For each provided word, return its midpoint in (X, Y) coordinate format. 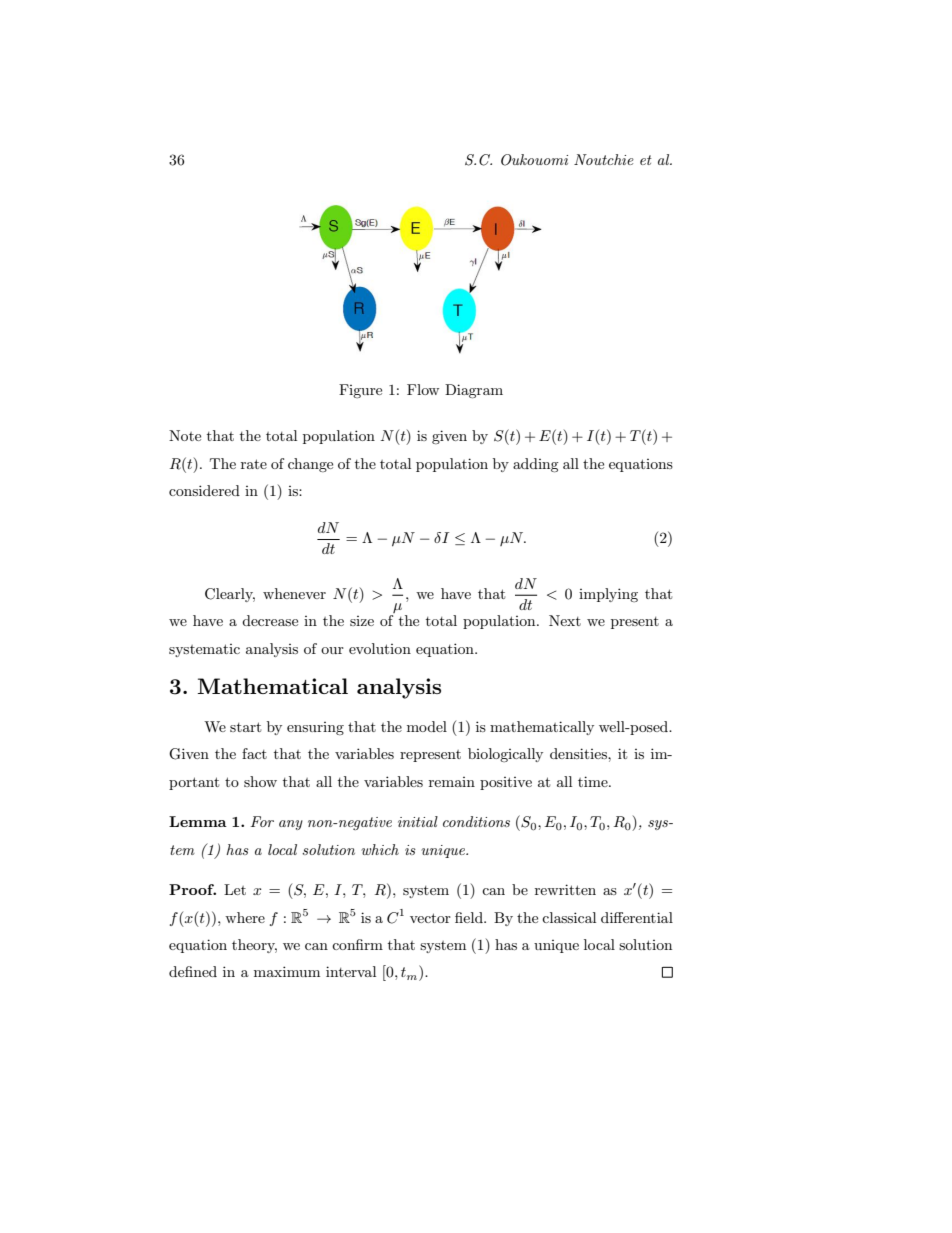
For (262, 821)
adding (536, 465)
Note (185, 435)
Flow (423, 389)
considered (204, 490)
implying (608, 595)
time (594, 781)
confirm (357, 944)
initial (418, 821)
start (245, 727)
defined (193, 971)
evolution (380, 648)
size (362, 621)
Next (565, 620)
